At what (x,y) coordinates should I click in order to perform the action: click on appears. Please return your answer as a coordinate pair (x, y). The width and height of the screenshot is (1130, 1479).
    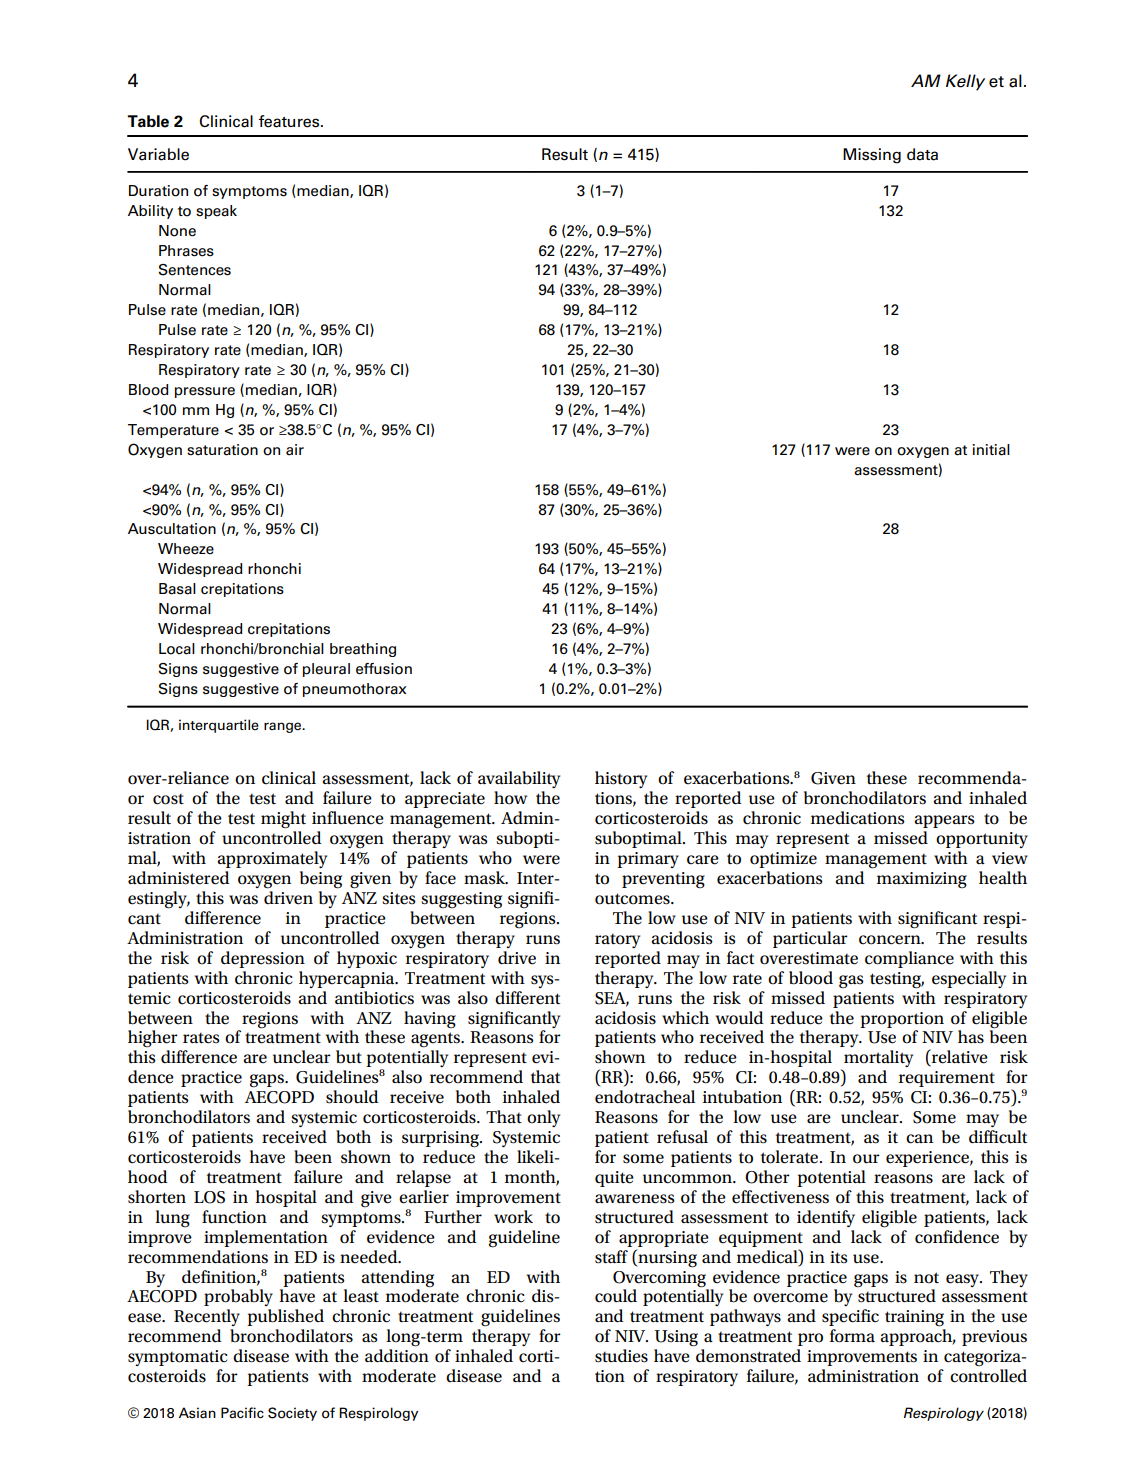
    Looking at the image, I should click on (944, 821).
